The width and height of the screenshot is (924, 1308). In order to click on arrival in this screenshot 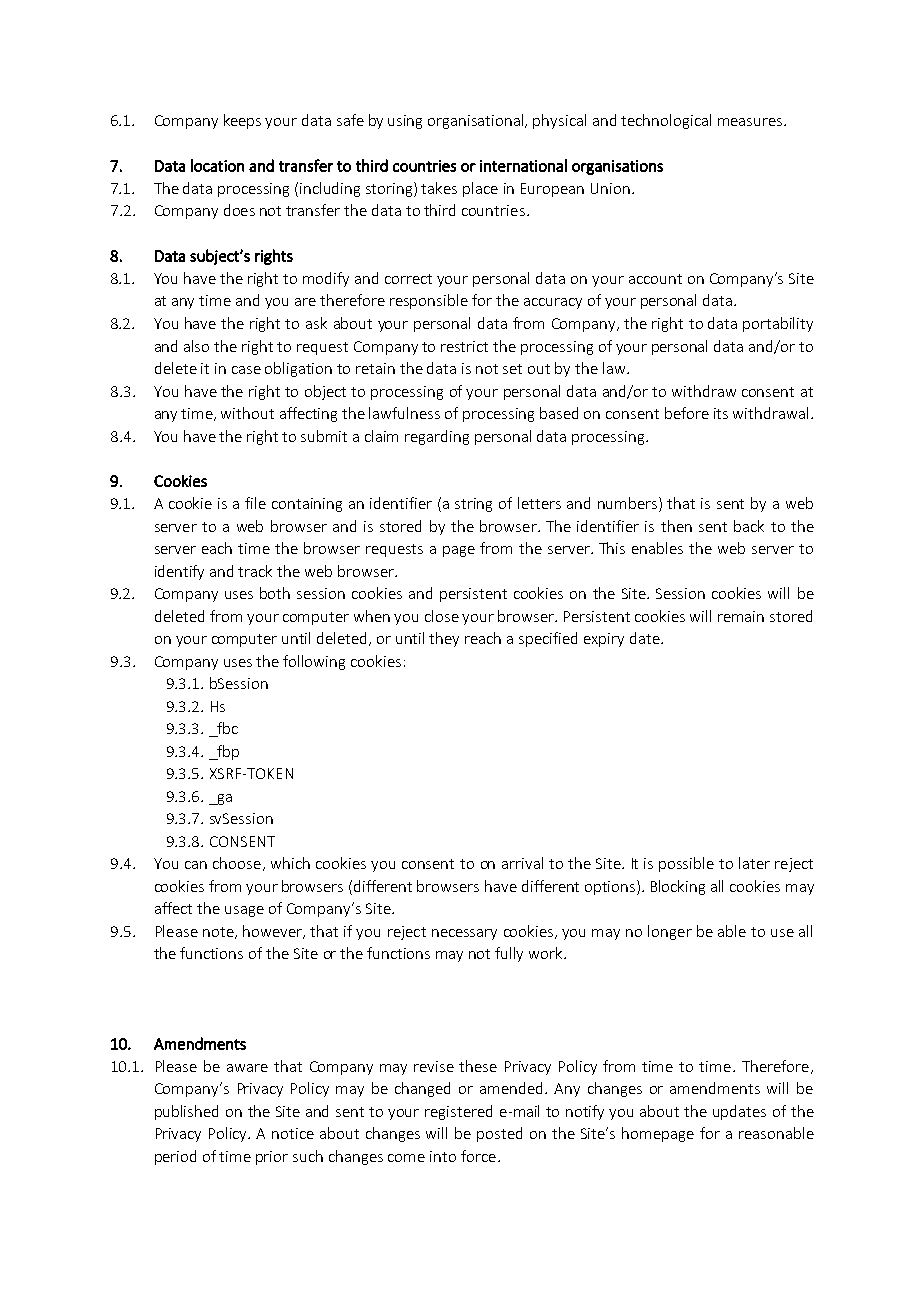, I will do `click(522, 863)`.
